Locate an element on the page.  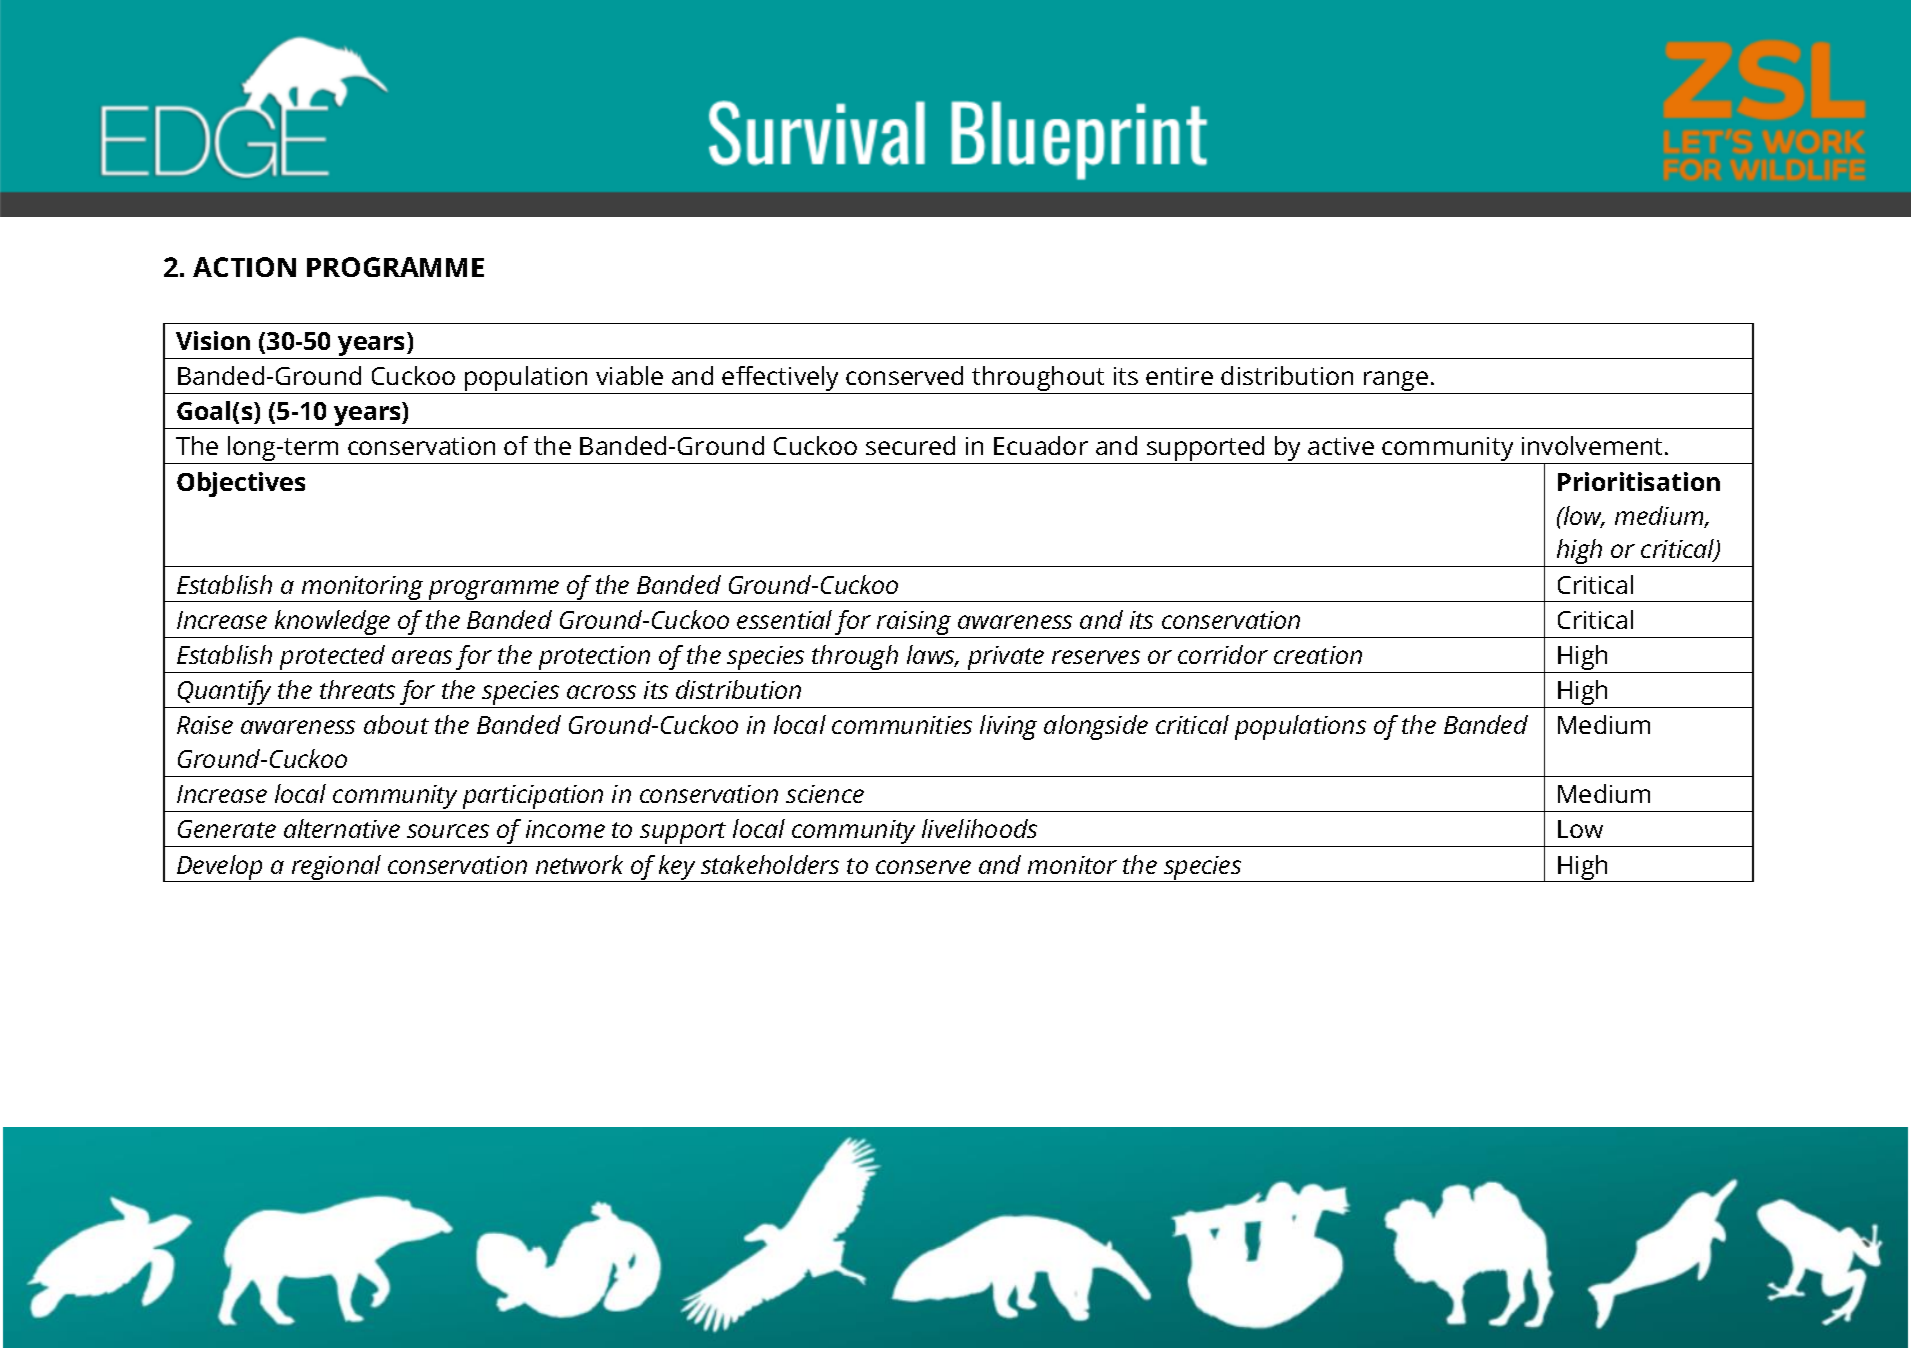
regional is located at coordinates (336, 868).
